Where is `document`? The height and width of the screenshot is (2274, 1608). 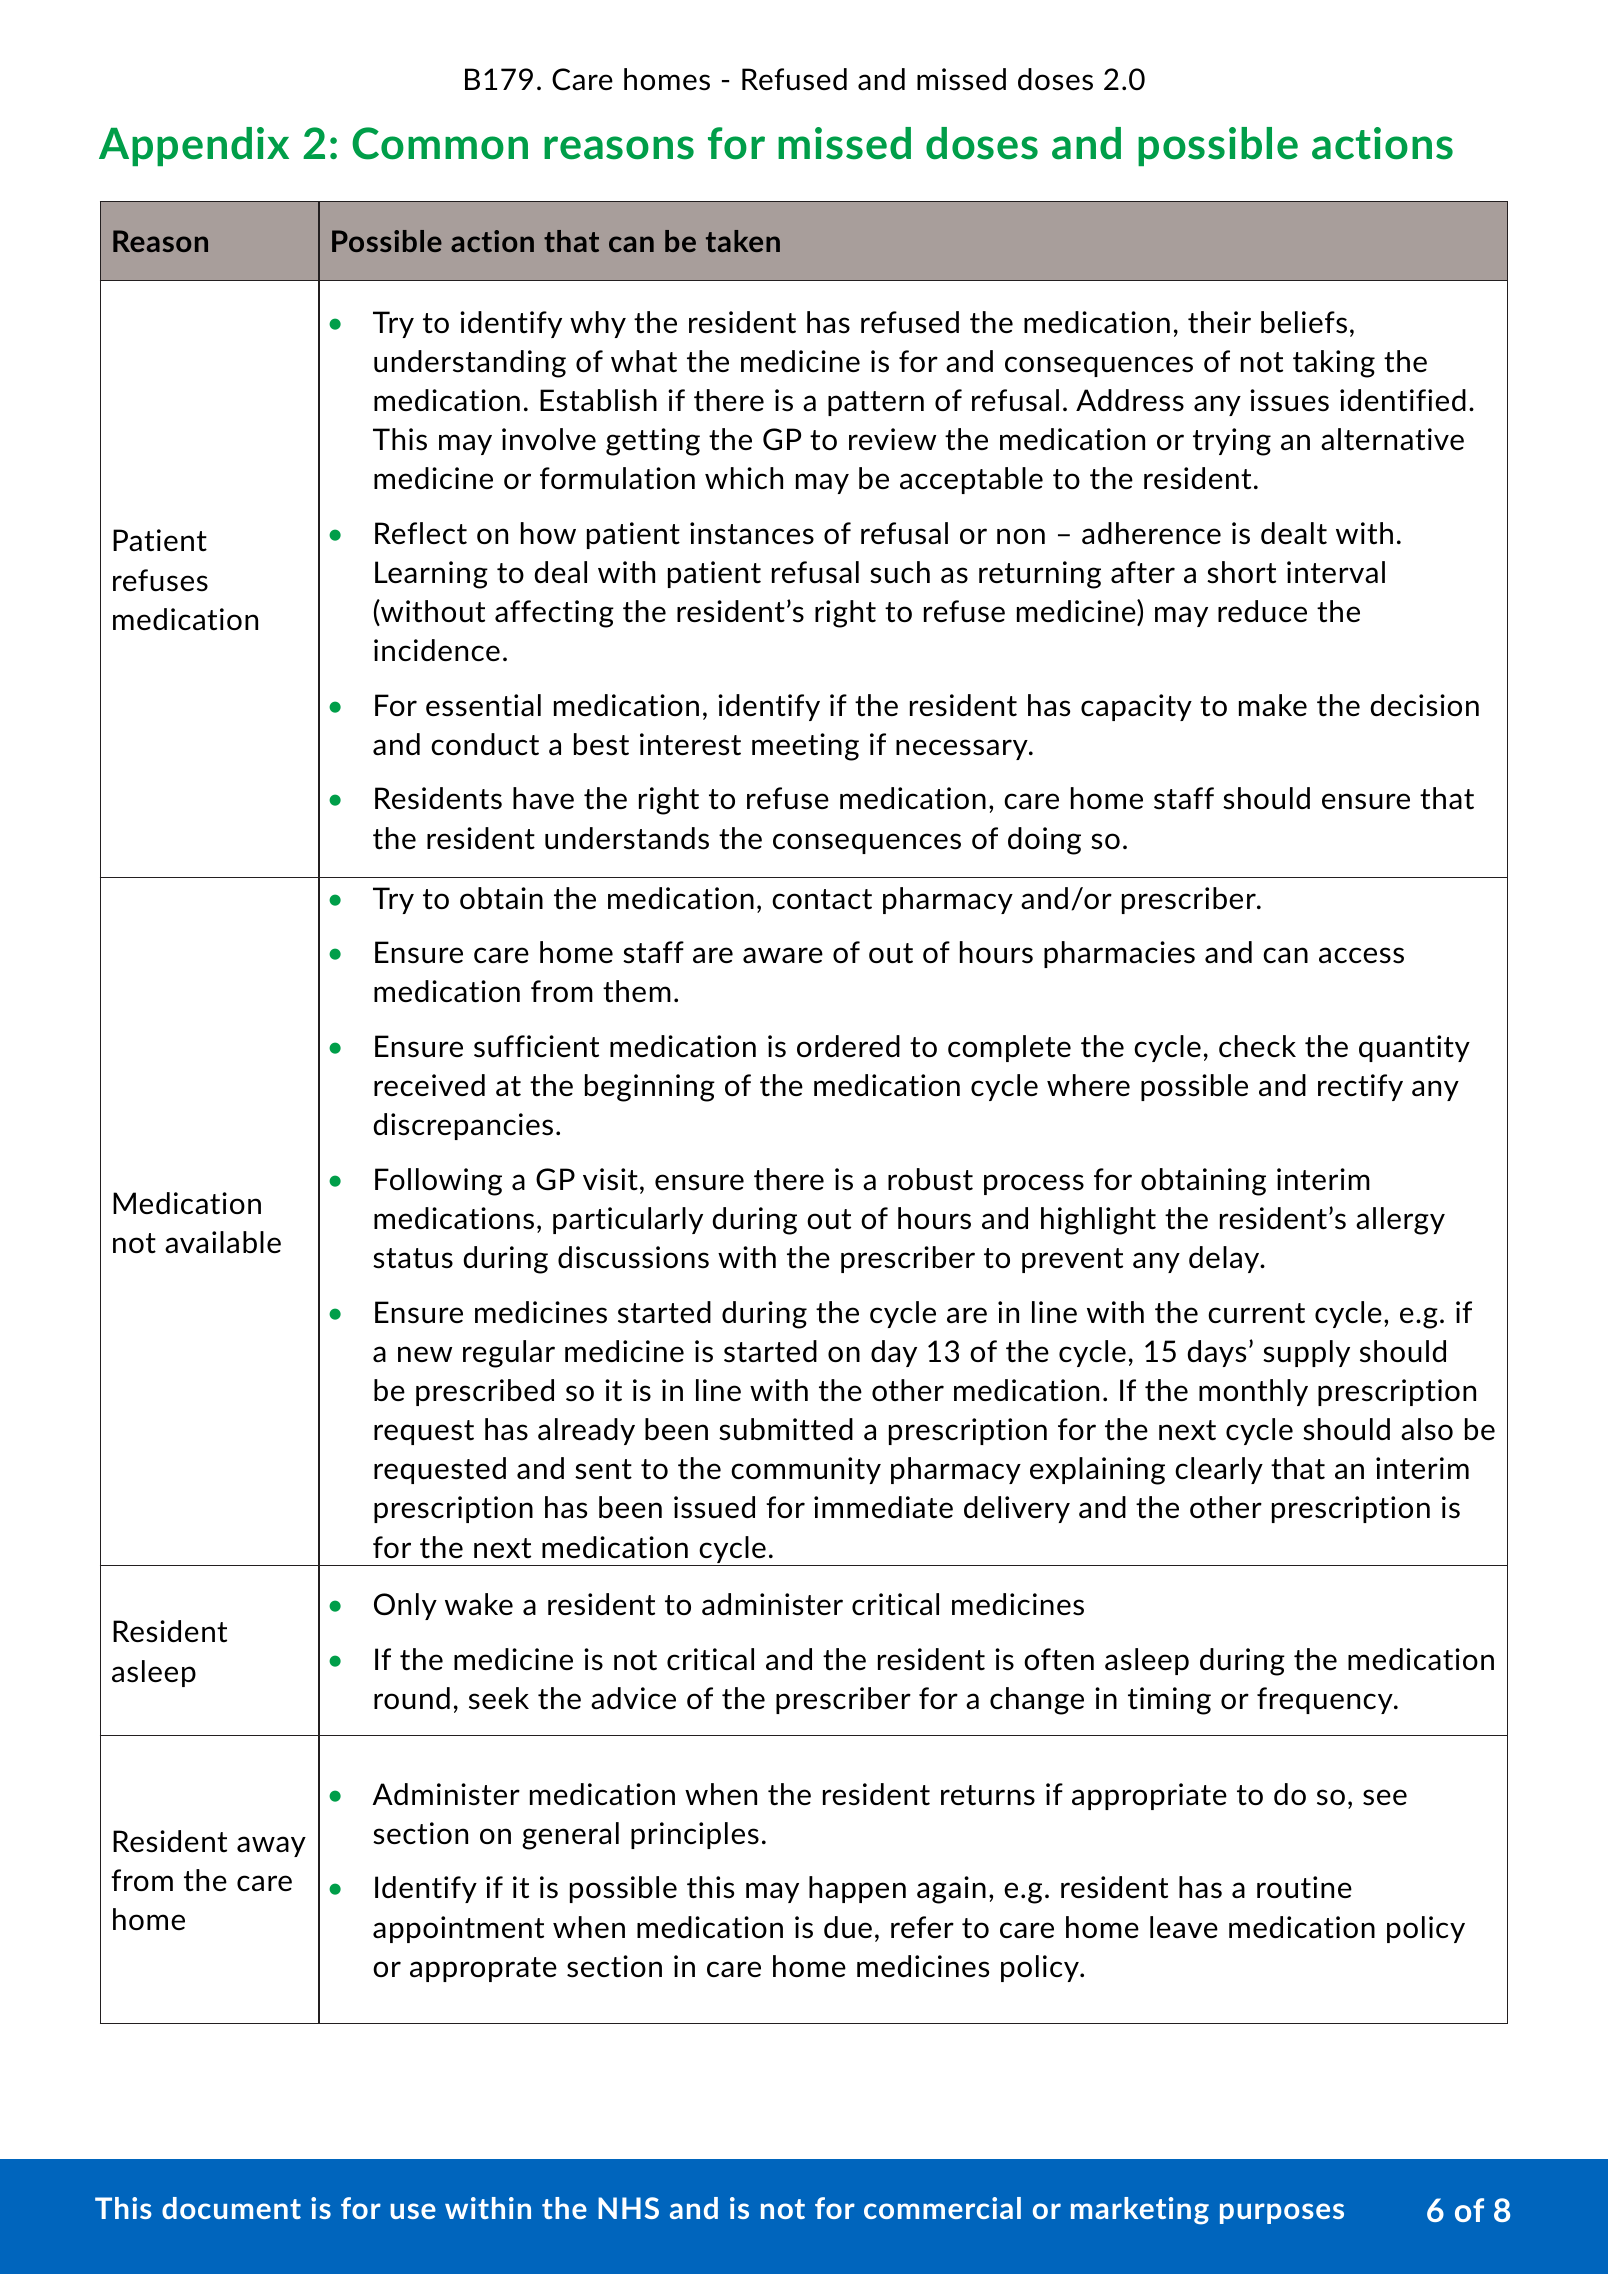
document is located at coordinates (231, 2208).
